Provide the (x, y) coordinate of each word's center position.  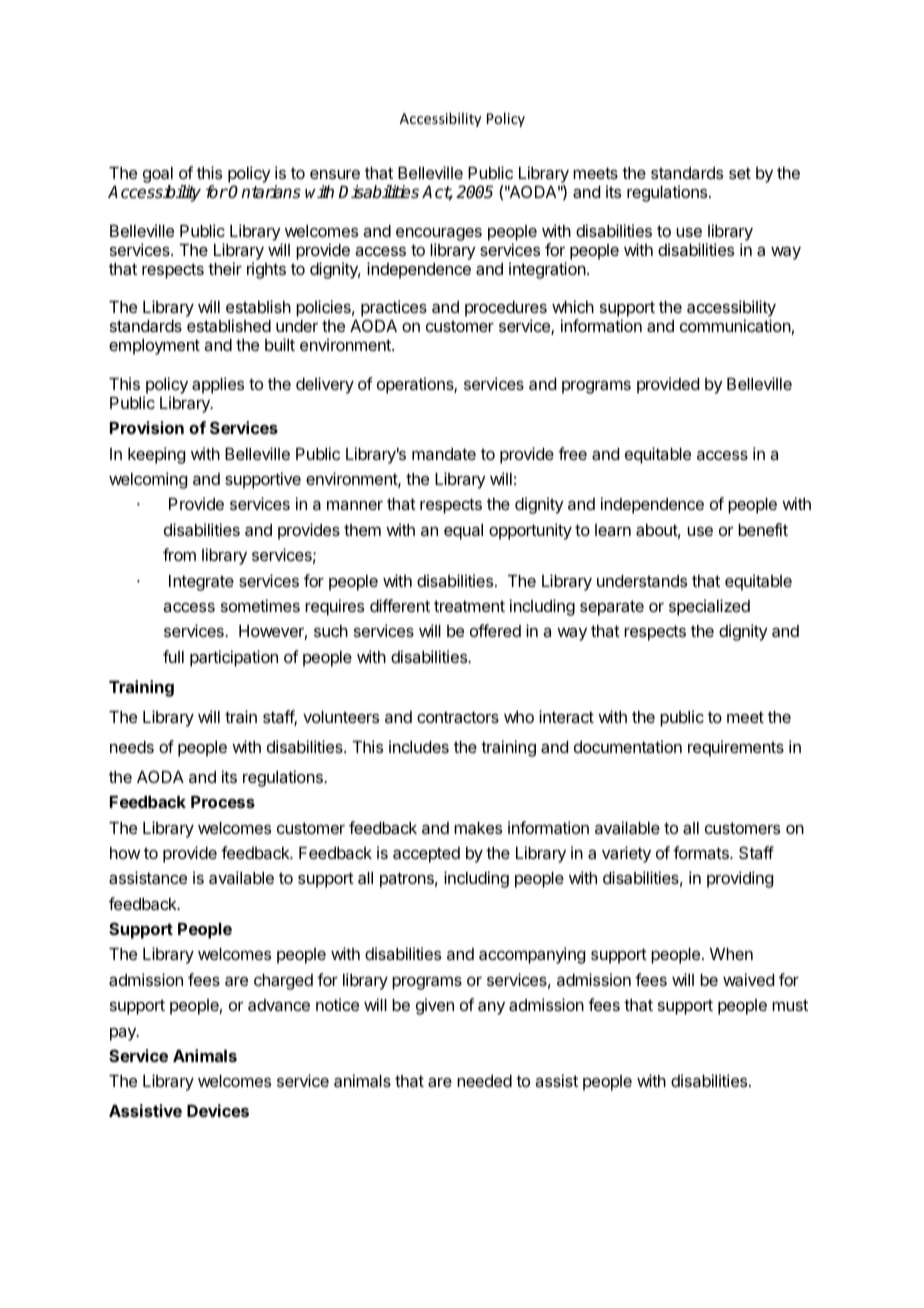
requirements (736, 748)
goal (158, 176)
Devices (218, 1110)
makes (478, 828)
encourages (439, 234)
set (740, 173)
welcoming (148, 480)
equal (463, 532)
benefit (763, 529)
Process (223, 802)
